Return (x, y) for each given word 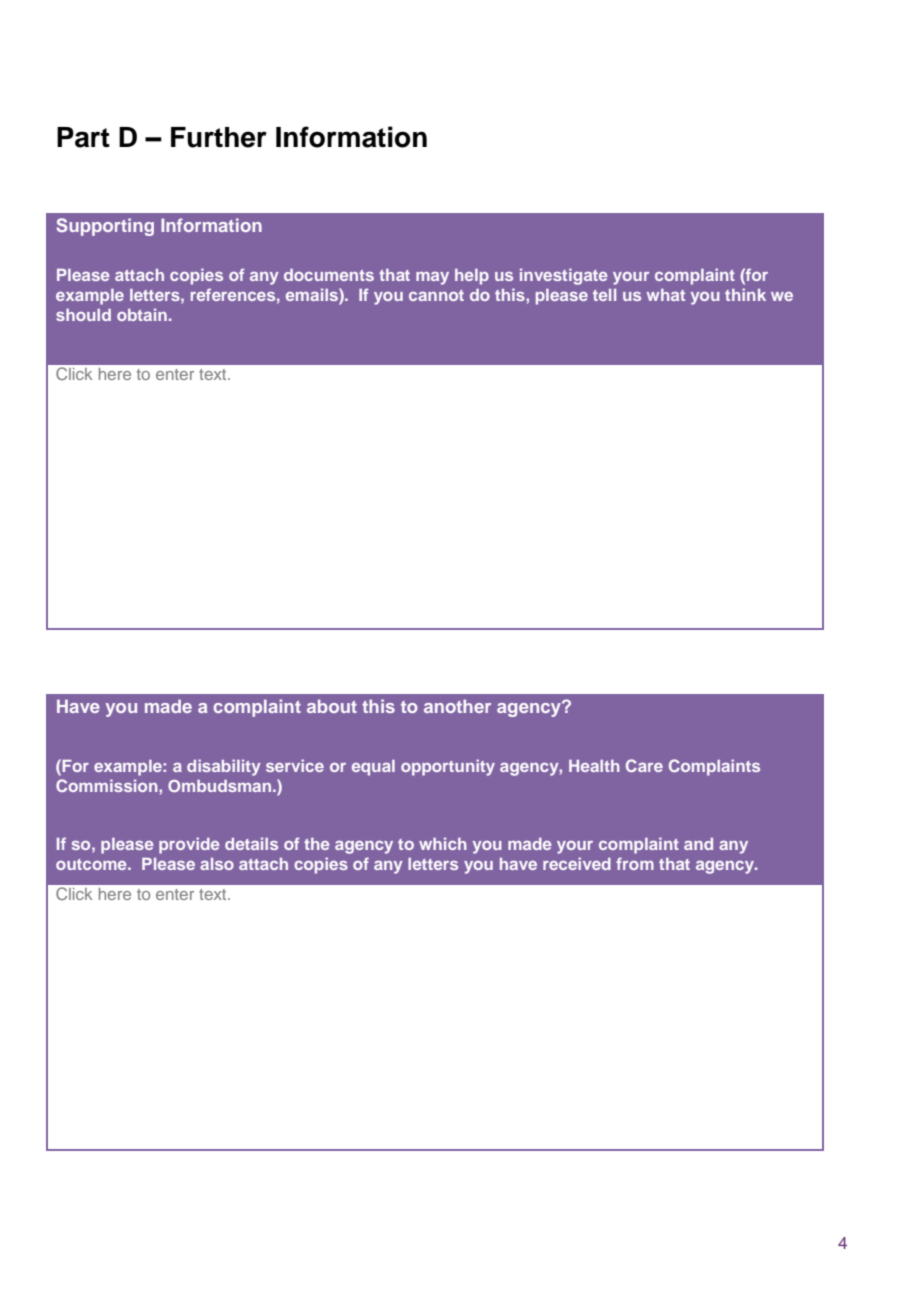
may (432, 278)
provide (189, 845)
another (457, 706)
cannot (436, 295)
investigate (563, 276)
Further (219, 137)
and (698, 844)
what (666, 295)
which (443, 843)
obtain (142, 314)
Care (644, 765)
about (332, 706)
